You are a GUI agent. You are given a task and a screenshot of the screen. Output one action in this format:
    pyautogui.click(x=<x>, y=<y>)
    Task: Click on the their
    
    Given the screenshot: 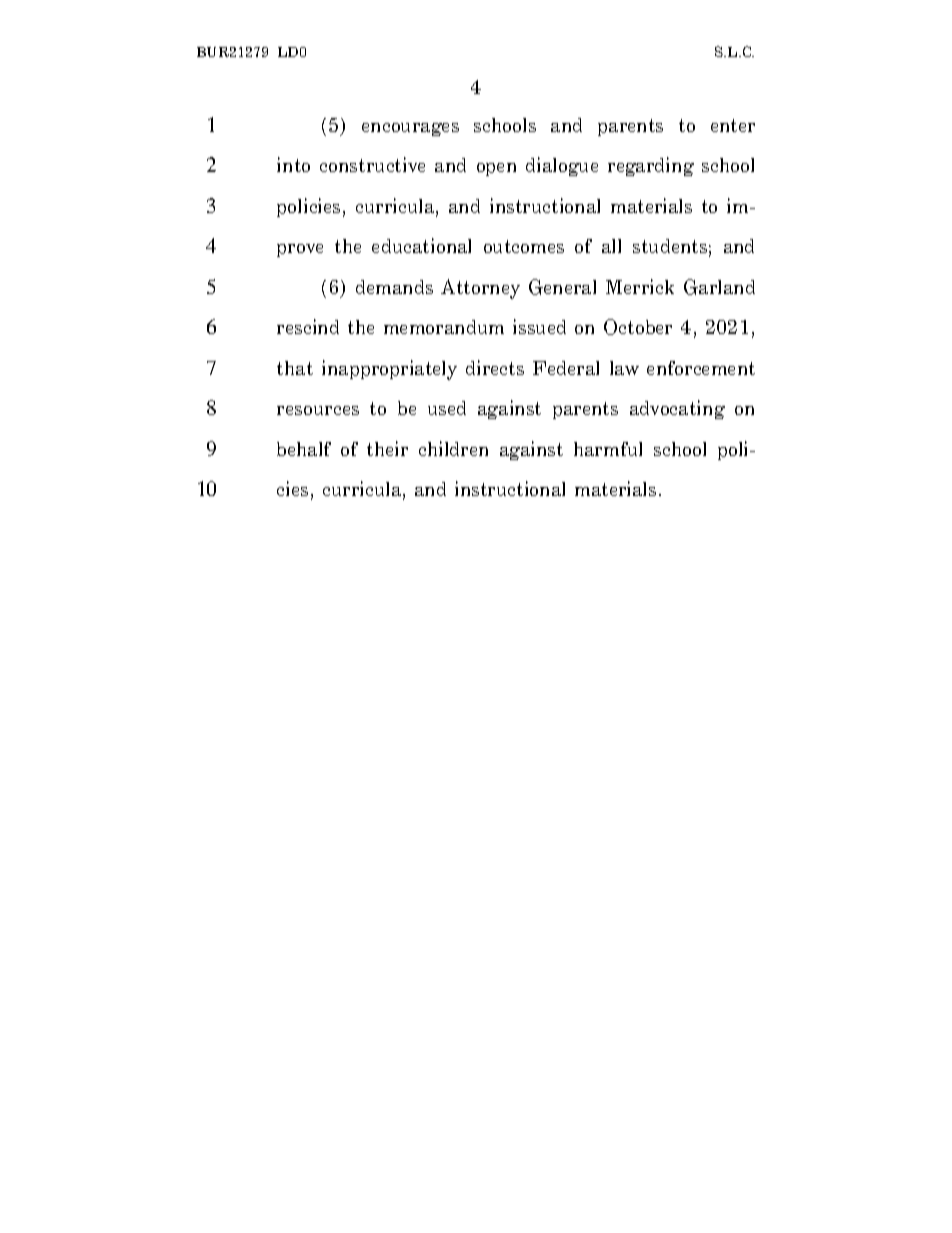 What is the action you would take?
    pyautogui.click(x=387, y=448)
